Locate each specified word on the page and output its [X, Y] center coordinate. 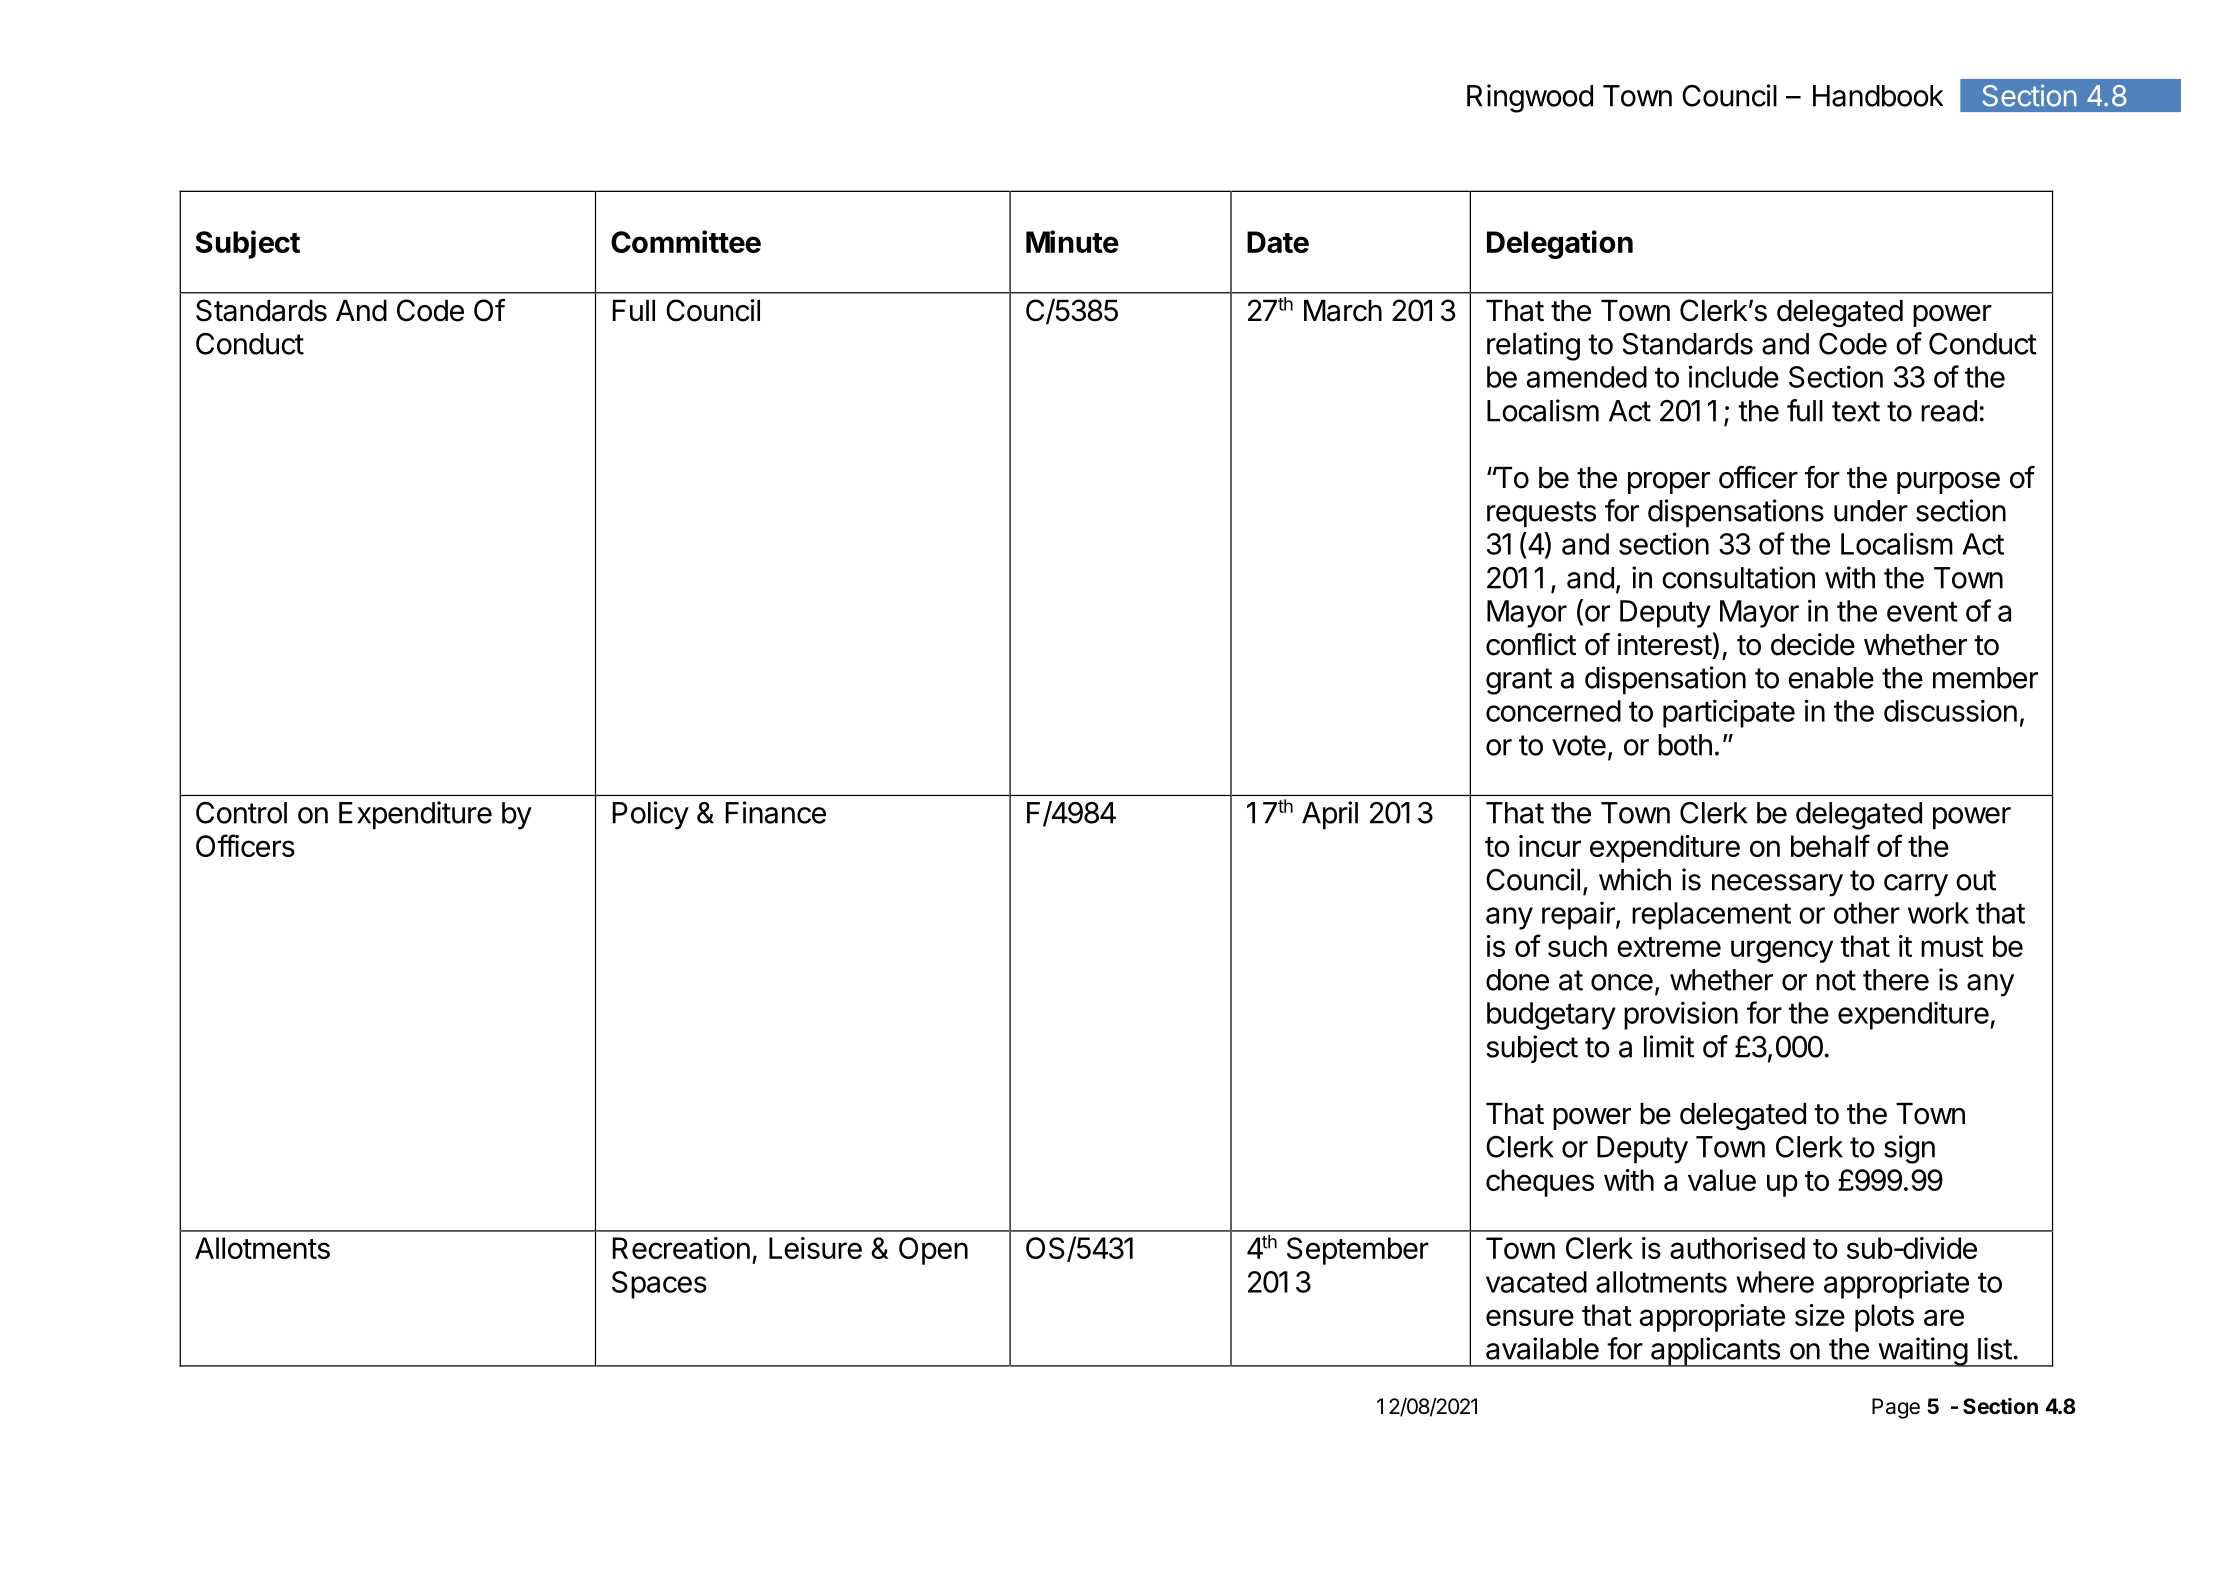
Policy [651, 815]
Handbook [1878, 96]
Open [933, 1251]
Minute [1072, 241]
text [1856, 411]
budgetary [1551, 1016]
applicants [1715, 1352]
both [1685, 745]
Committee [686, 241]
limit [1669, 1046]
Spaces [659, 1285]
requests [1541, 514]
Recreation [681, 1248]
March [1343, 311]
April [1330, 815]
